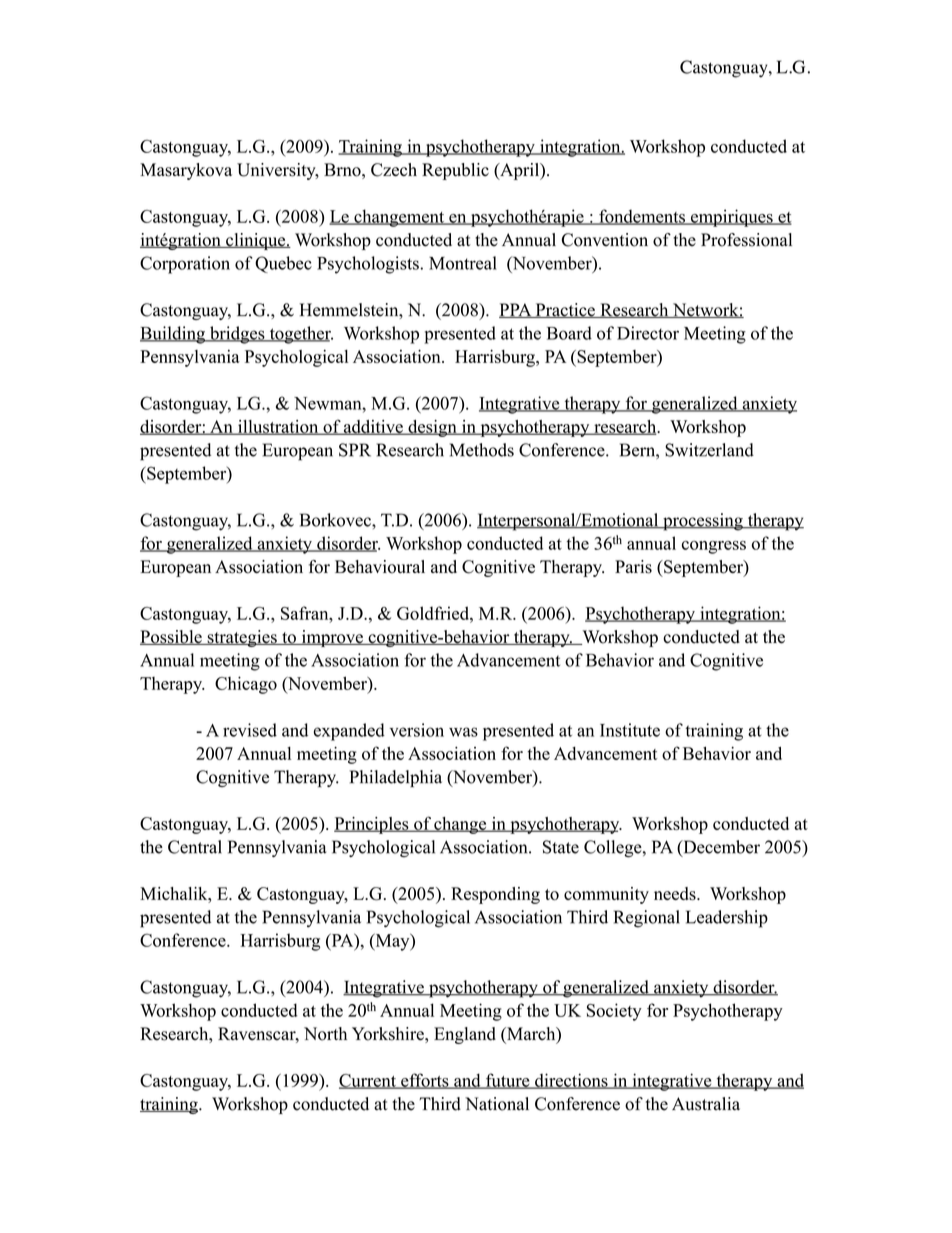 This document has height=1233, width=952. What do you see at coordinates (325, 1034) in the document?
I see `North` at bounding box center [325, 1034].
